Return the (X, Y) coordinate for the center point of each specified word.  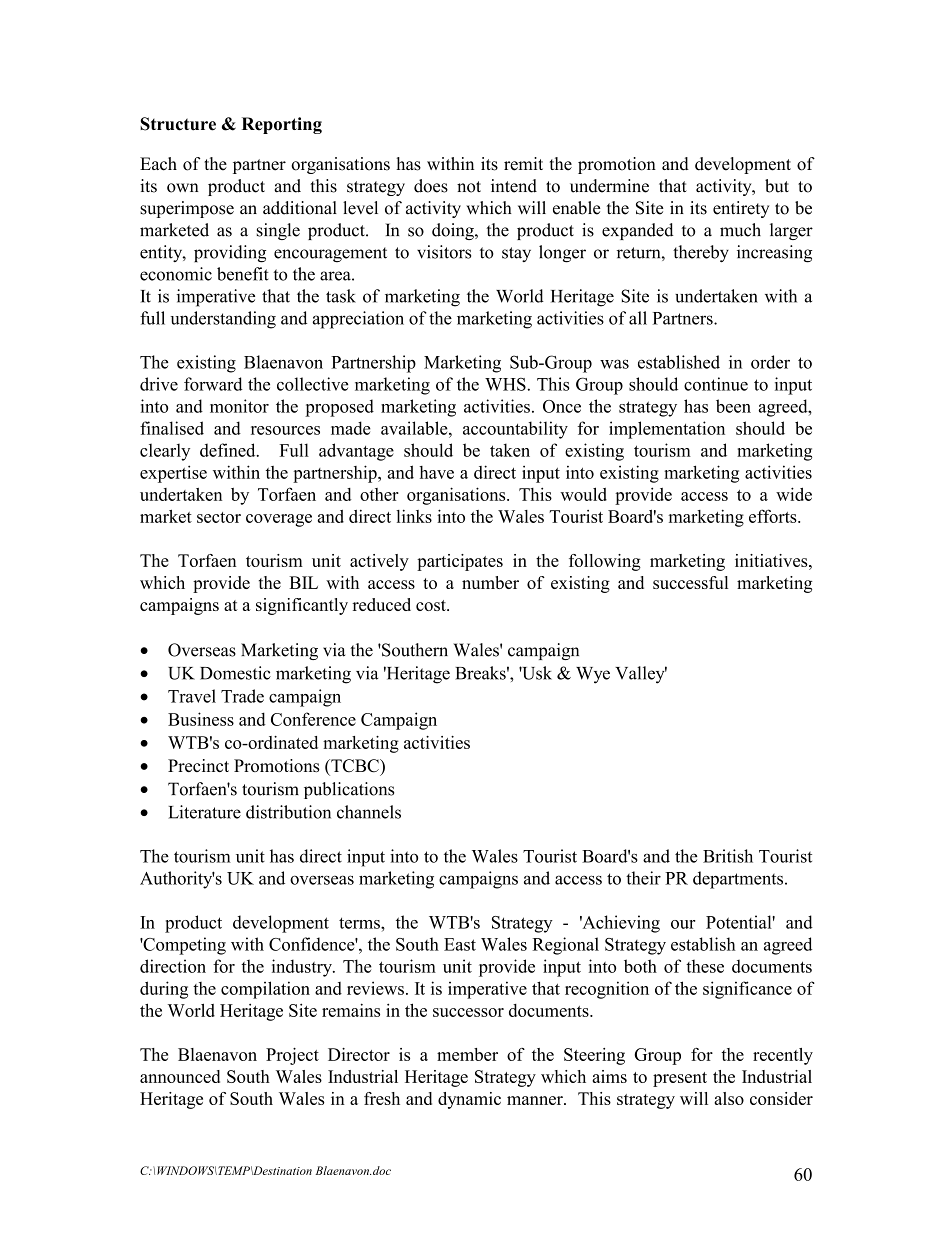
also (729, 1098)
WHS (505, 384)
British (728, 856)
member (467, 1054)
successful (690, 582)
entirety (741, 209)
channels (369, 812)
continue (716, 384)
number (490, 582)
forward (213, 384)
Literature (204, 812)
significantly (302, 606)
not (469, 187)
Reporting (282, 125)
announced (180, 1076)
